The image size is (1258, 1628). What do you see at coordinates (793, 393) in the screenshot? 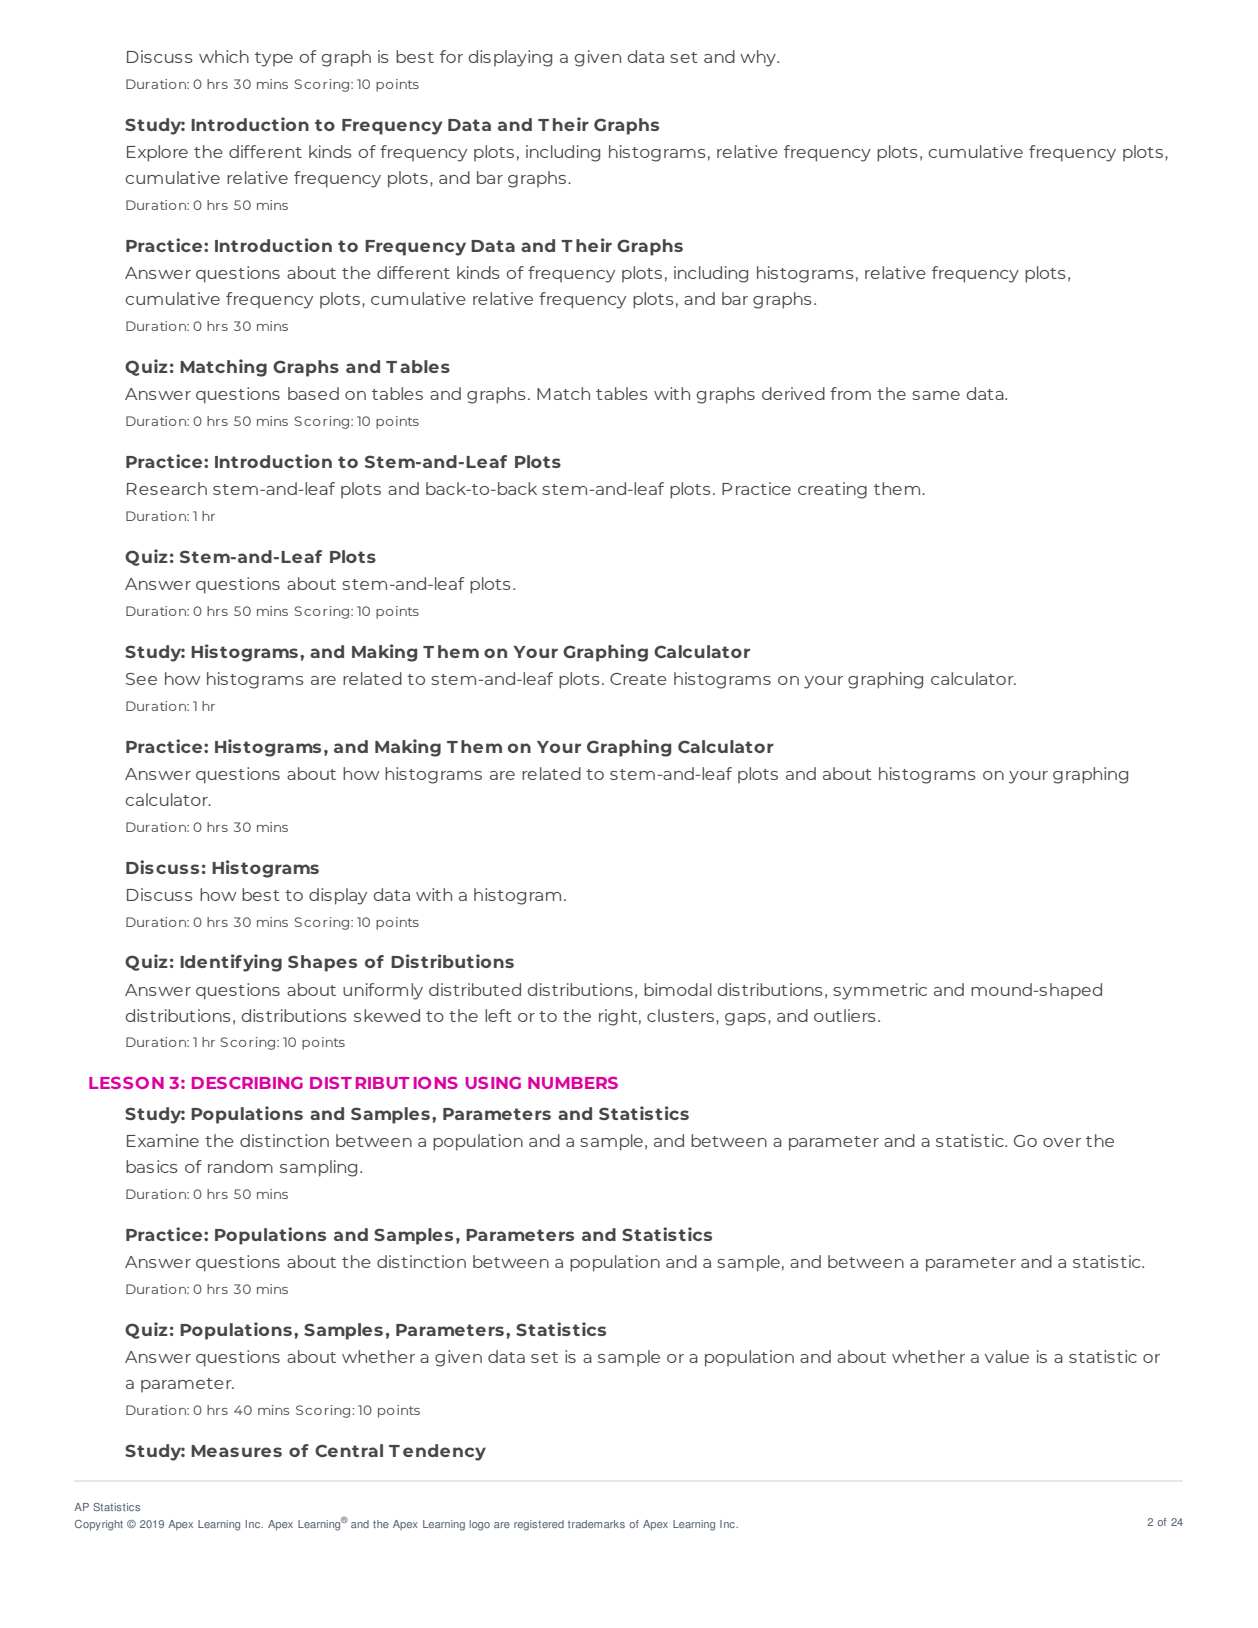
I see `derived` at bounding box center [793, 393].
